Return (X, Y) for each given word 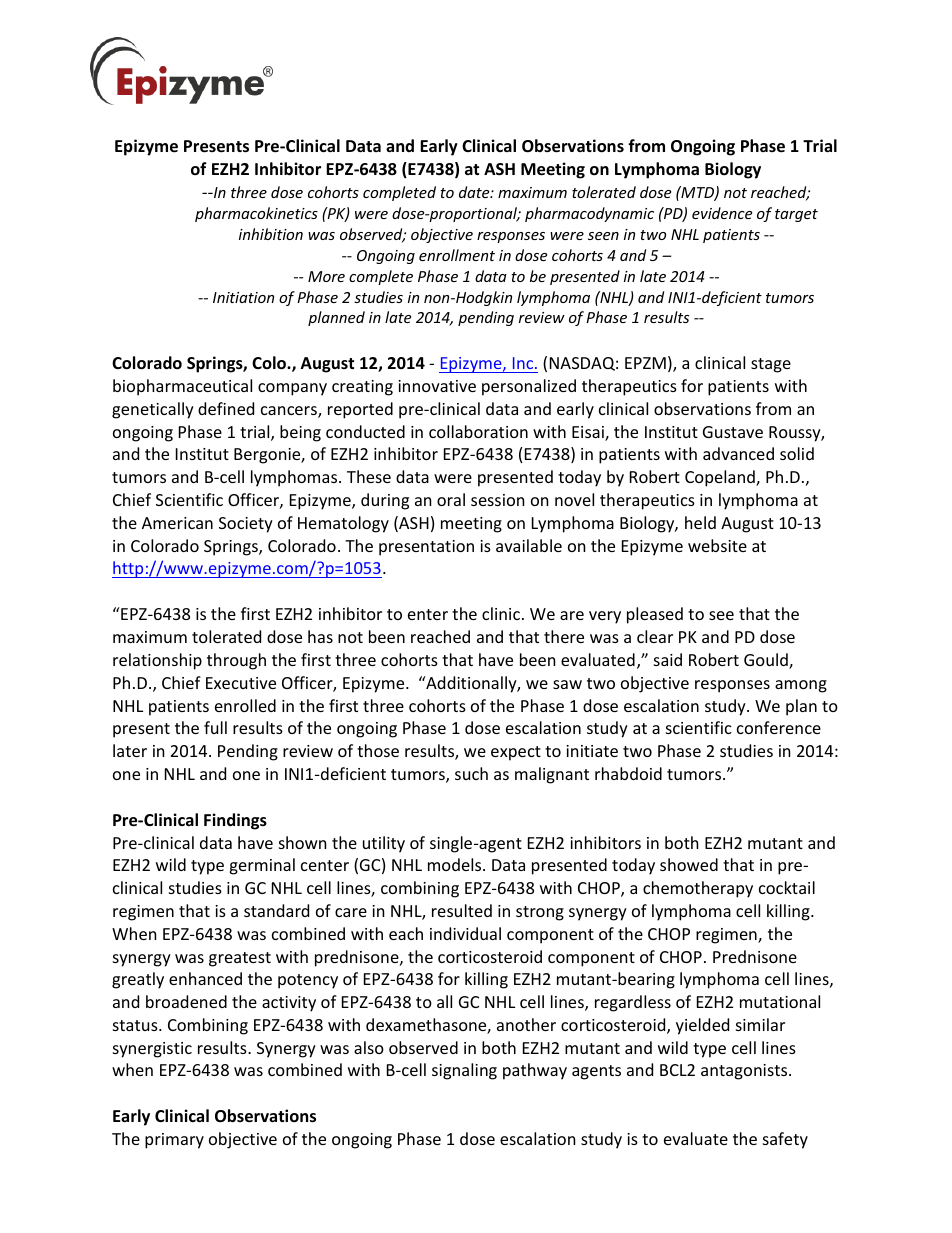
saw (567, 684)
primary (174, 1141)
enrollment (457, 255)
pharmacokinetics (256, 214)
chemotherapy (698, 889)
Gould (767, 661)
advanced (738, 453)
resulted (462, 910)
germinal (262, 866)
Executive (241, 683)
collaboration (478, 431)
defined (226, 408)
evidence (722, 213)
